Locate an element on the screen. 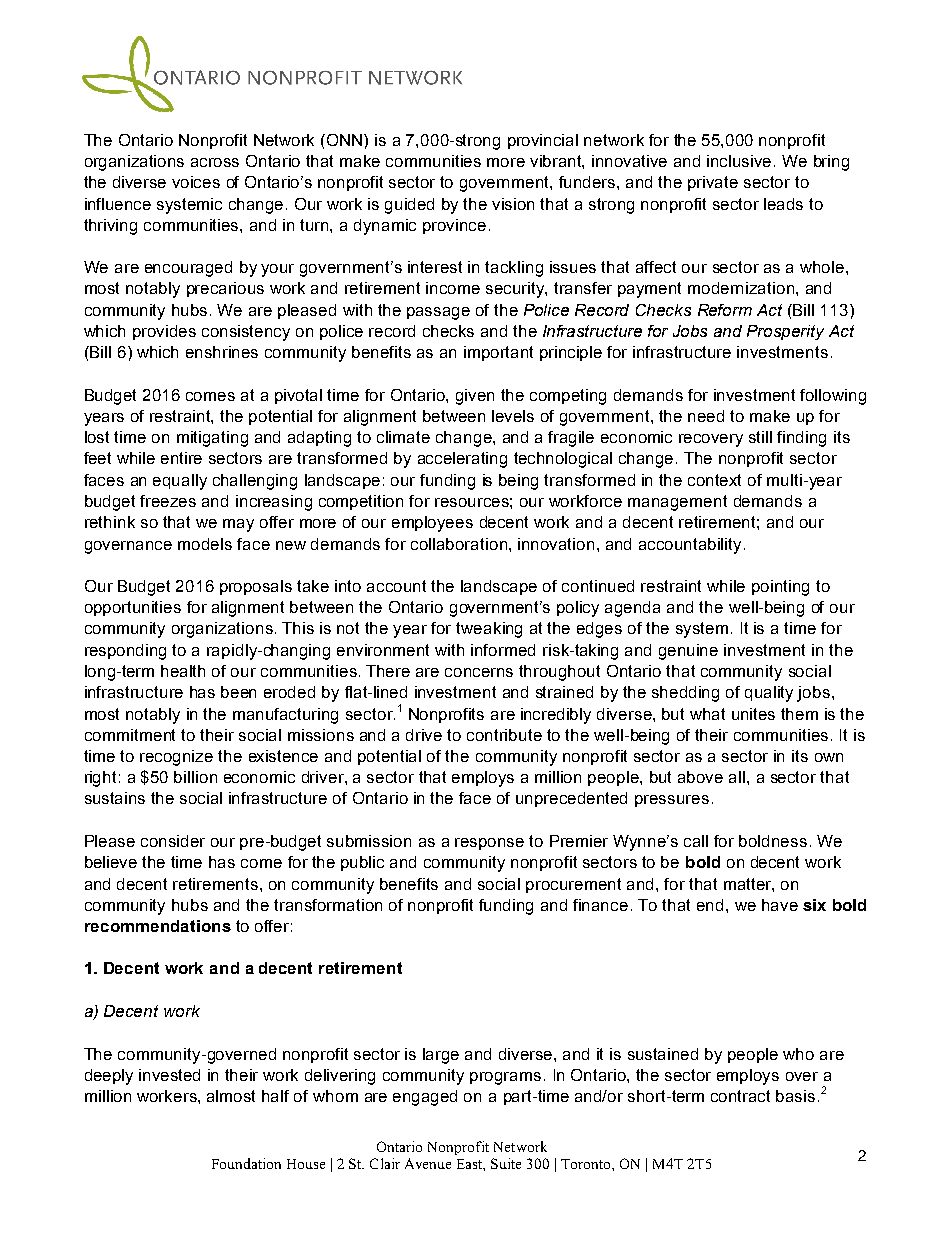  voices is located at coordinates (196, 182).
